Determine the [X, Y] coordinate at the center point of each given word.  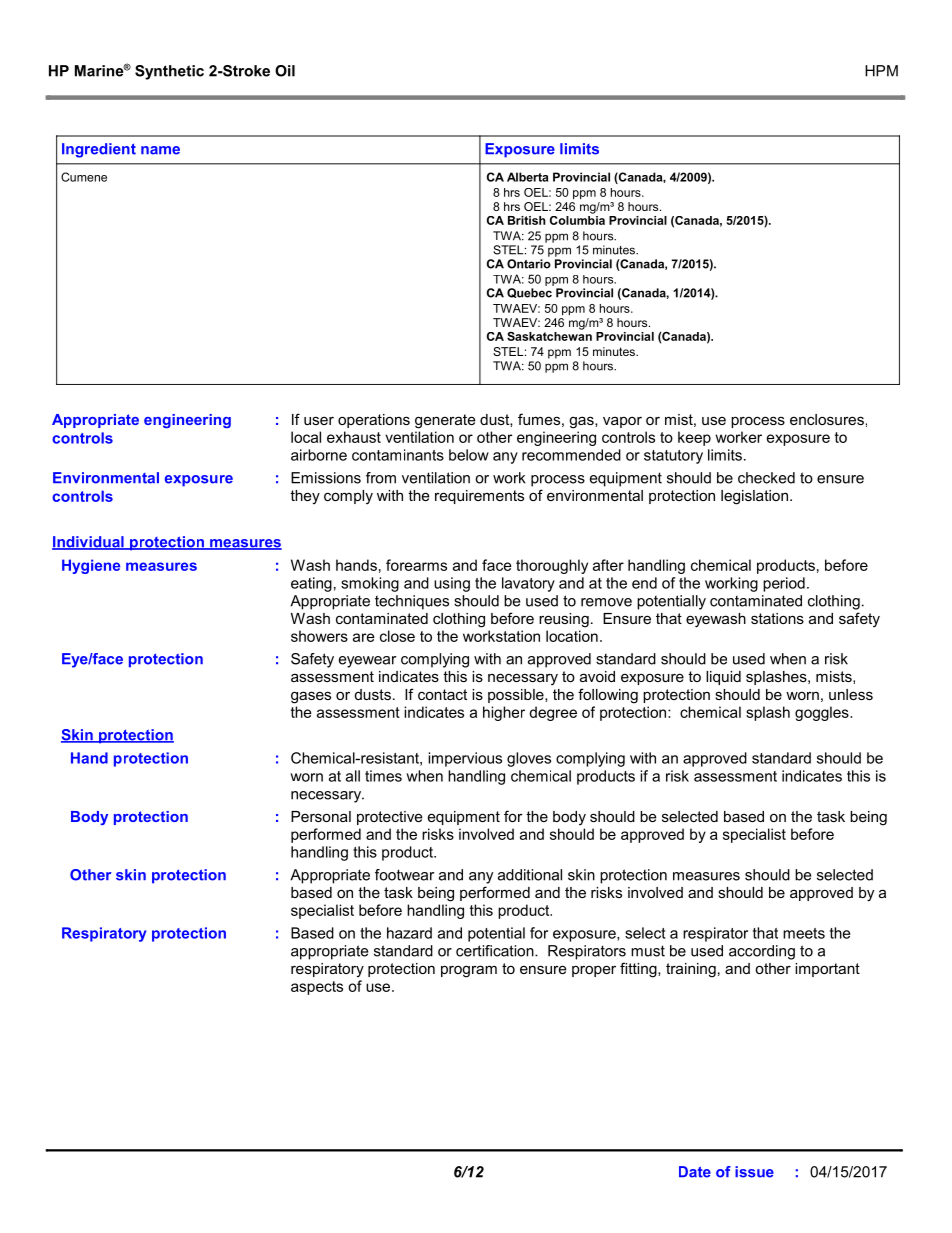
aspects [317, 988]
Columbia [577, 219]
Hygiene [91, 566]
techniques [412, 602]
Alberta [527, 177]
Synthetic [169, 72]
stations [777, 618]
